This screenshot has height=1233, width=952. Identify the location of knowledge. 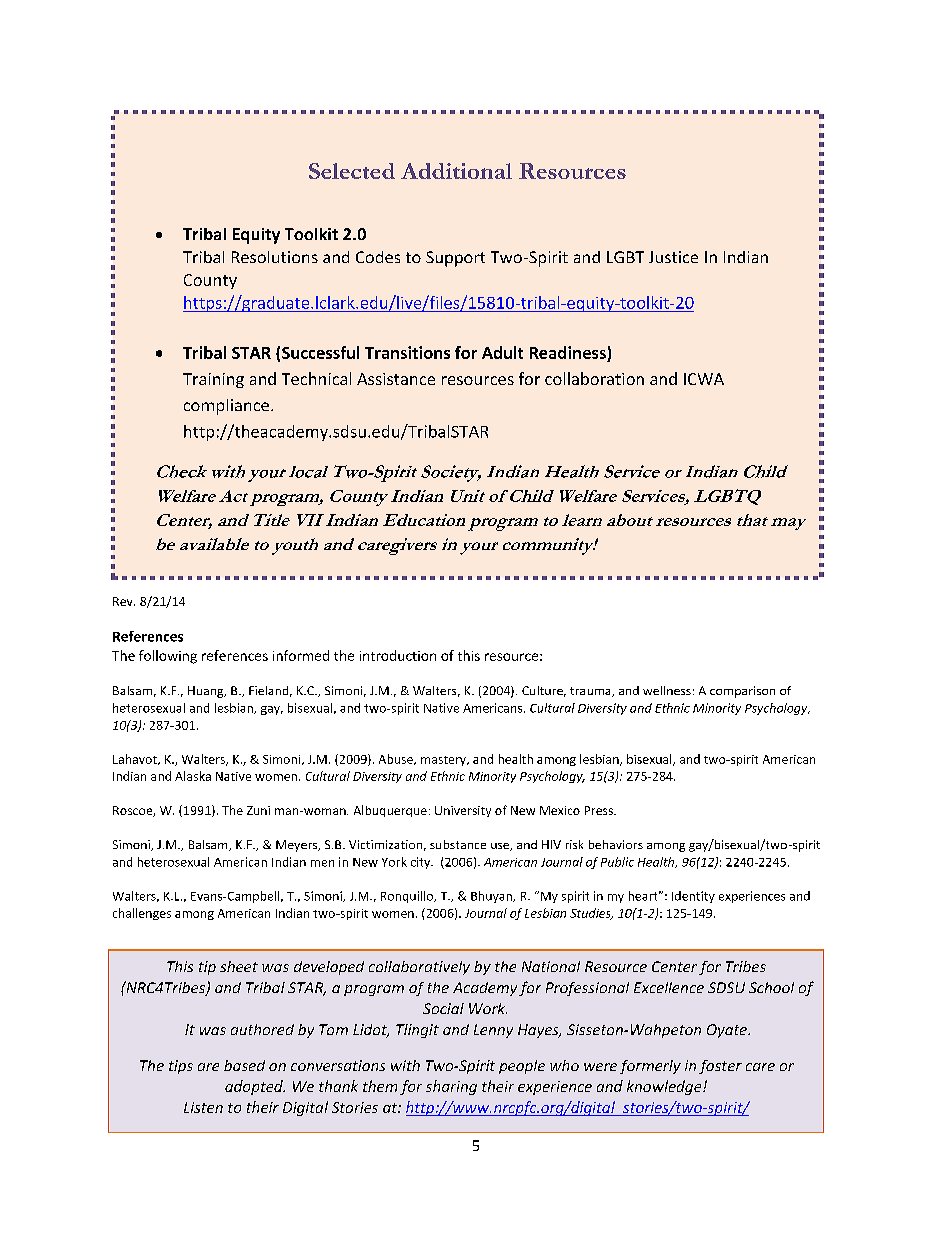
(665, 1087).
